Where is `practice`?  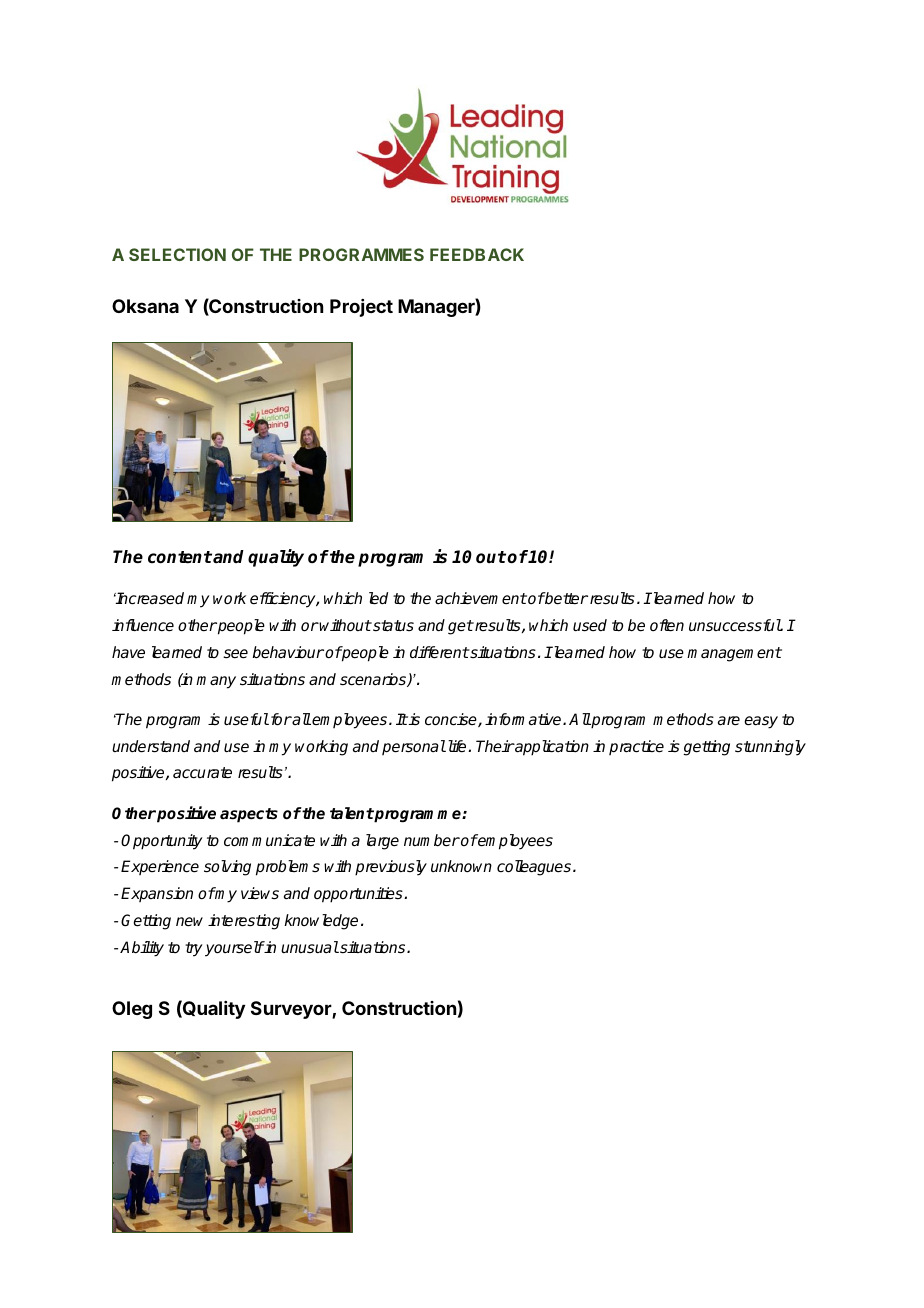
practice is located at coordinates (636, 747).
